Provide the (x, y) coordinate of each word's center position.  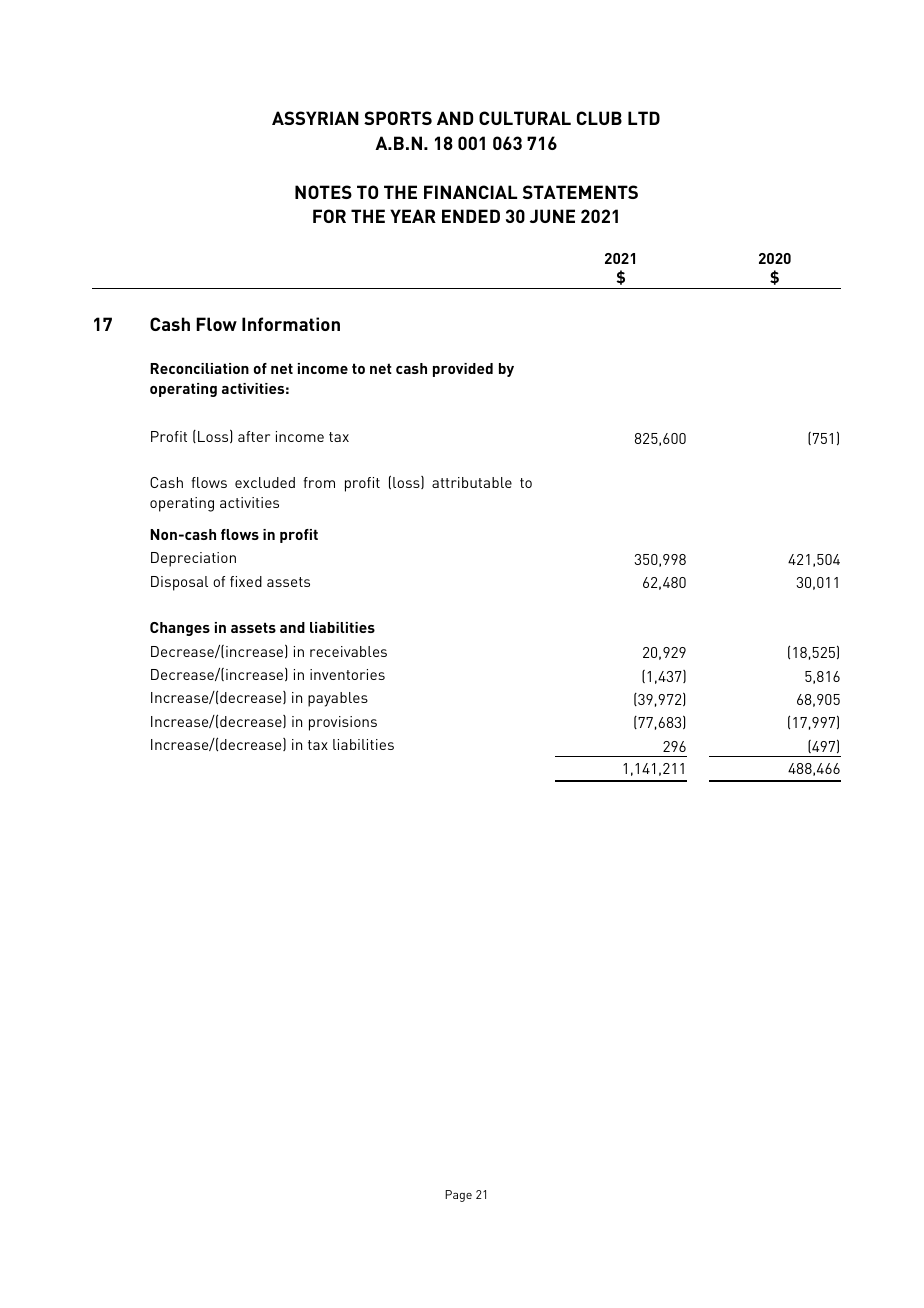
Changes (180, 629)
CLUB (599, 118)
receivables (348, 651)
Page (458, 1196)
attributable (472, 482)
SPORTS (398, 118)
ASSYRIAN (315, 118)
